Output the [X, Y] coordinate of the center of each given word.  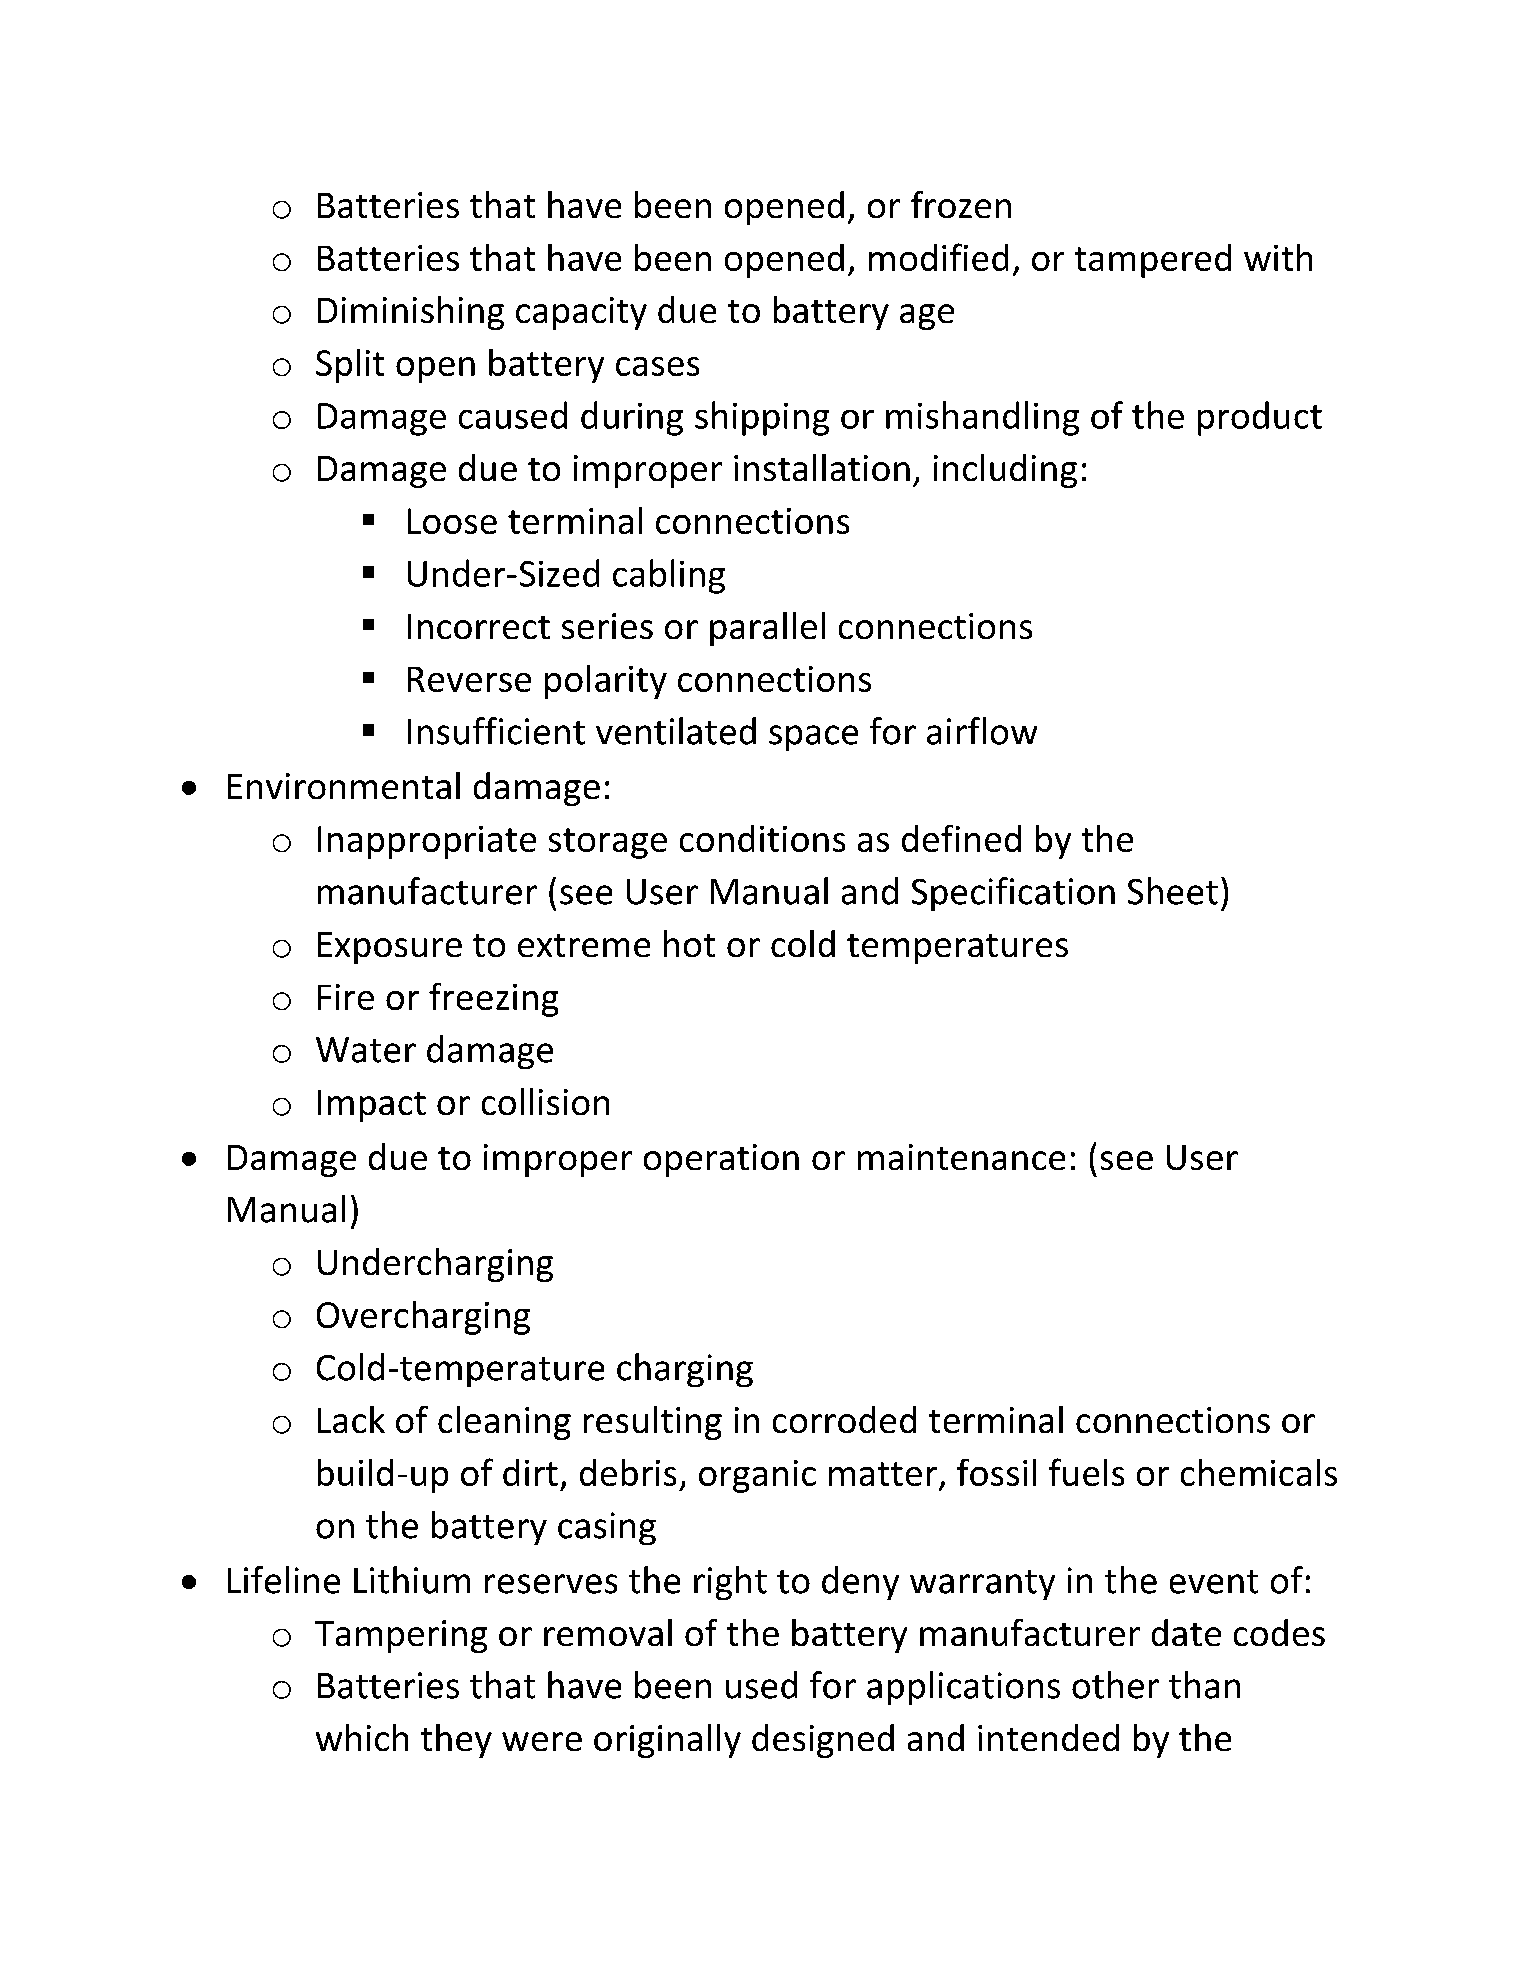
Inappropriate [427, 842]
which [362, 1737]
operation [721, 1160]
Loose [452, 521]
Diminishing [411, 313]
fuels [1086, 1472]
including [1005, 471]
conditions [762, 838]
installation [822, 467]
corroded [844, 1419]
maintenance [961, 1157]
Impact [372, 1106]
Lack [351, 1419]
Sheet [1173, 891]
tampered [1153, 261]
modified [938, 257]
